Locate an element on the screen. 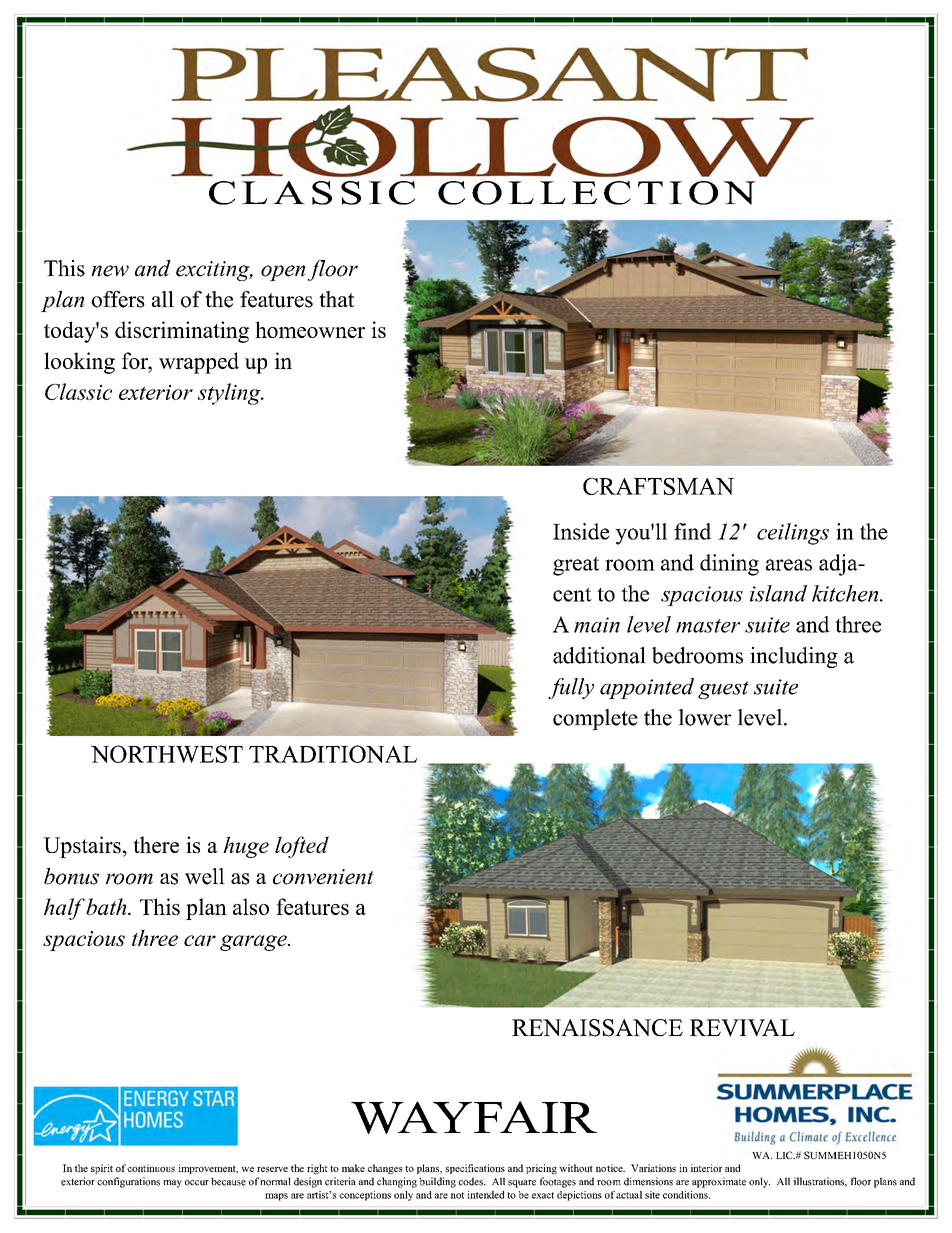 This screenshot has width=952, height=1233. TRADITIONAL is located at coordinates (333, 754).
